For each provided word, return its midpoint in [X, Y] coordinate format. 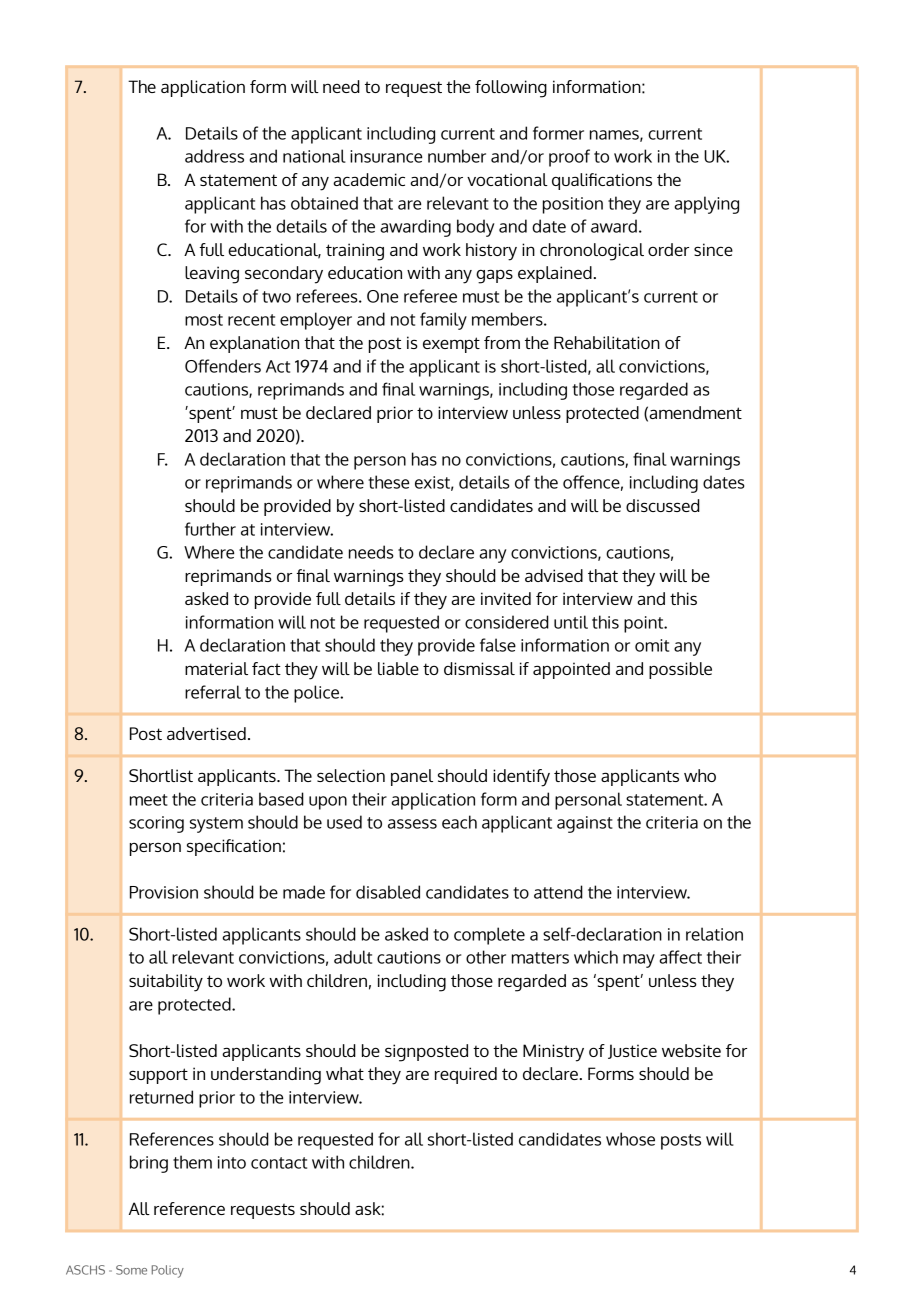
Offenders [223, 366]
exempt [451, 345]
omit [652, 645]
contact [279, 1163]
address [214, 156]
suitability [166, 983]
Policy [168, 1271]
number [457, 156]
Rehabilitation [607, 342]
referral [213, 692]
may [639, 961]
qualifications [602, 181]
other [486, 957]
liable [398, 668]
